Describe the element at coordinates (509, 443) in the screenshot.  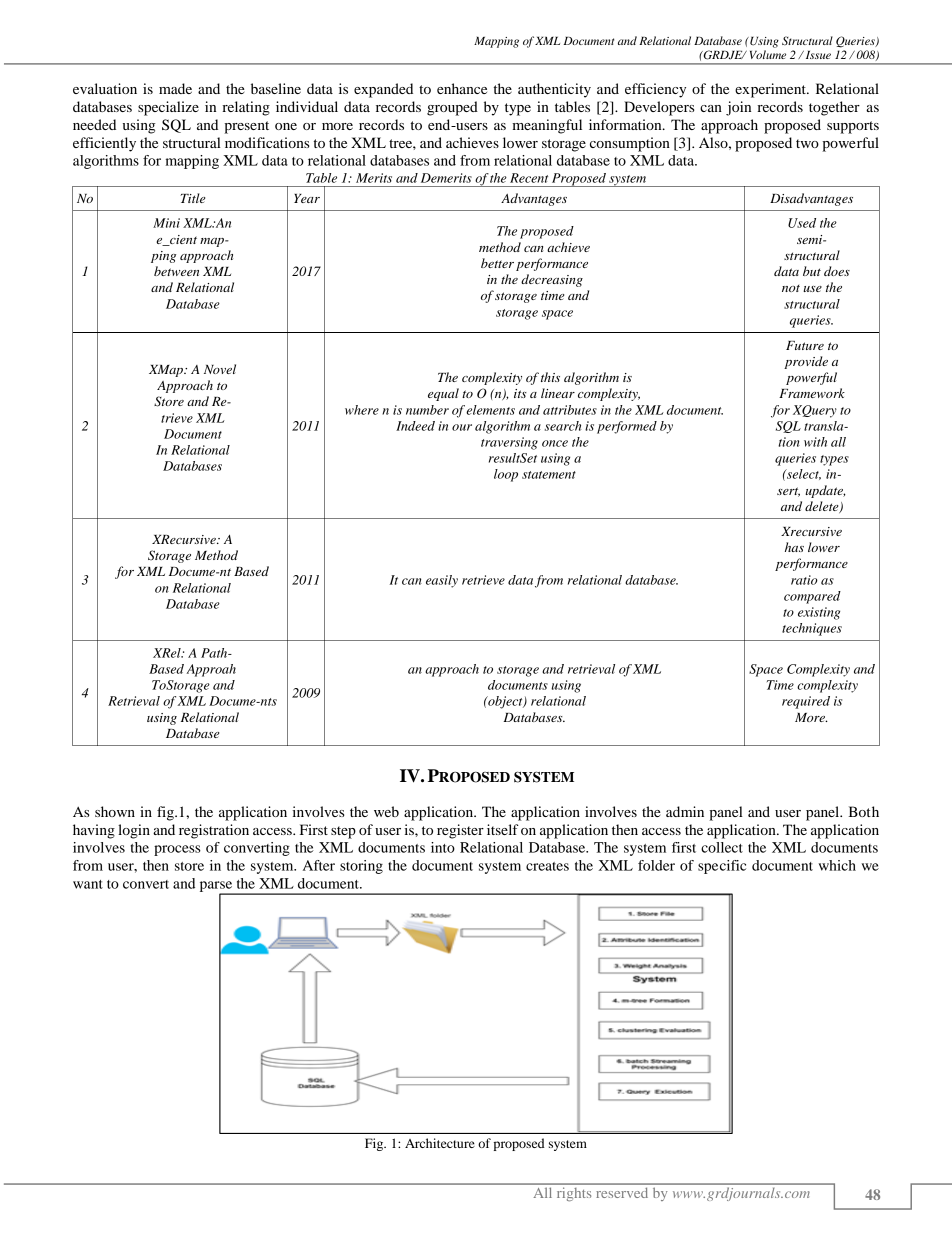
I see `traversing` at that location.
